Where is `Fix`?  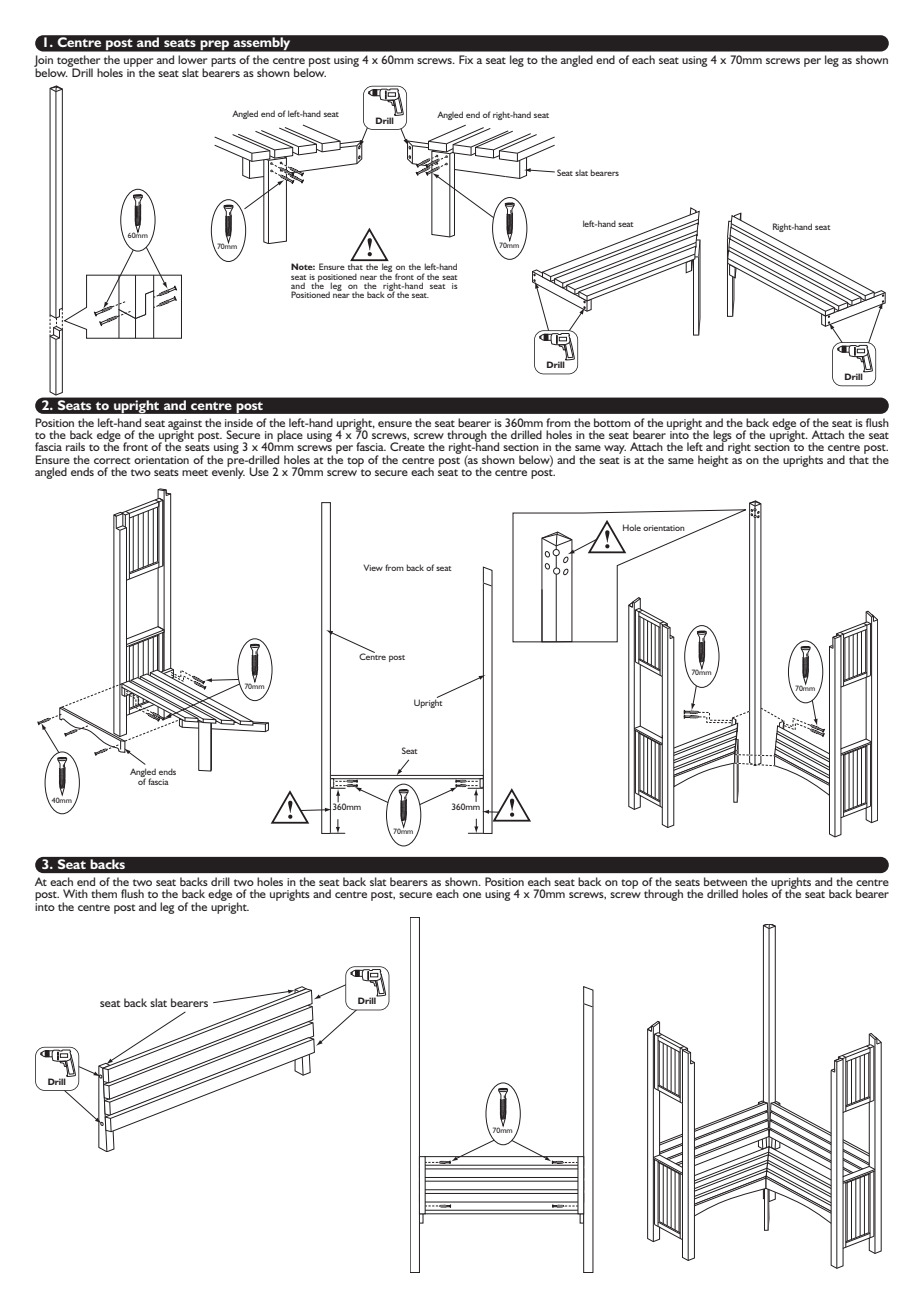 Fix is located at coordinates (466, 59).
